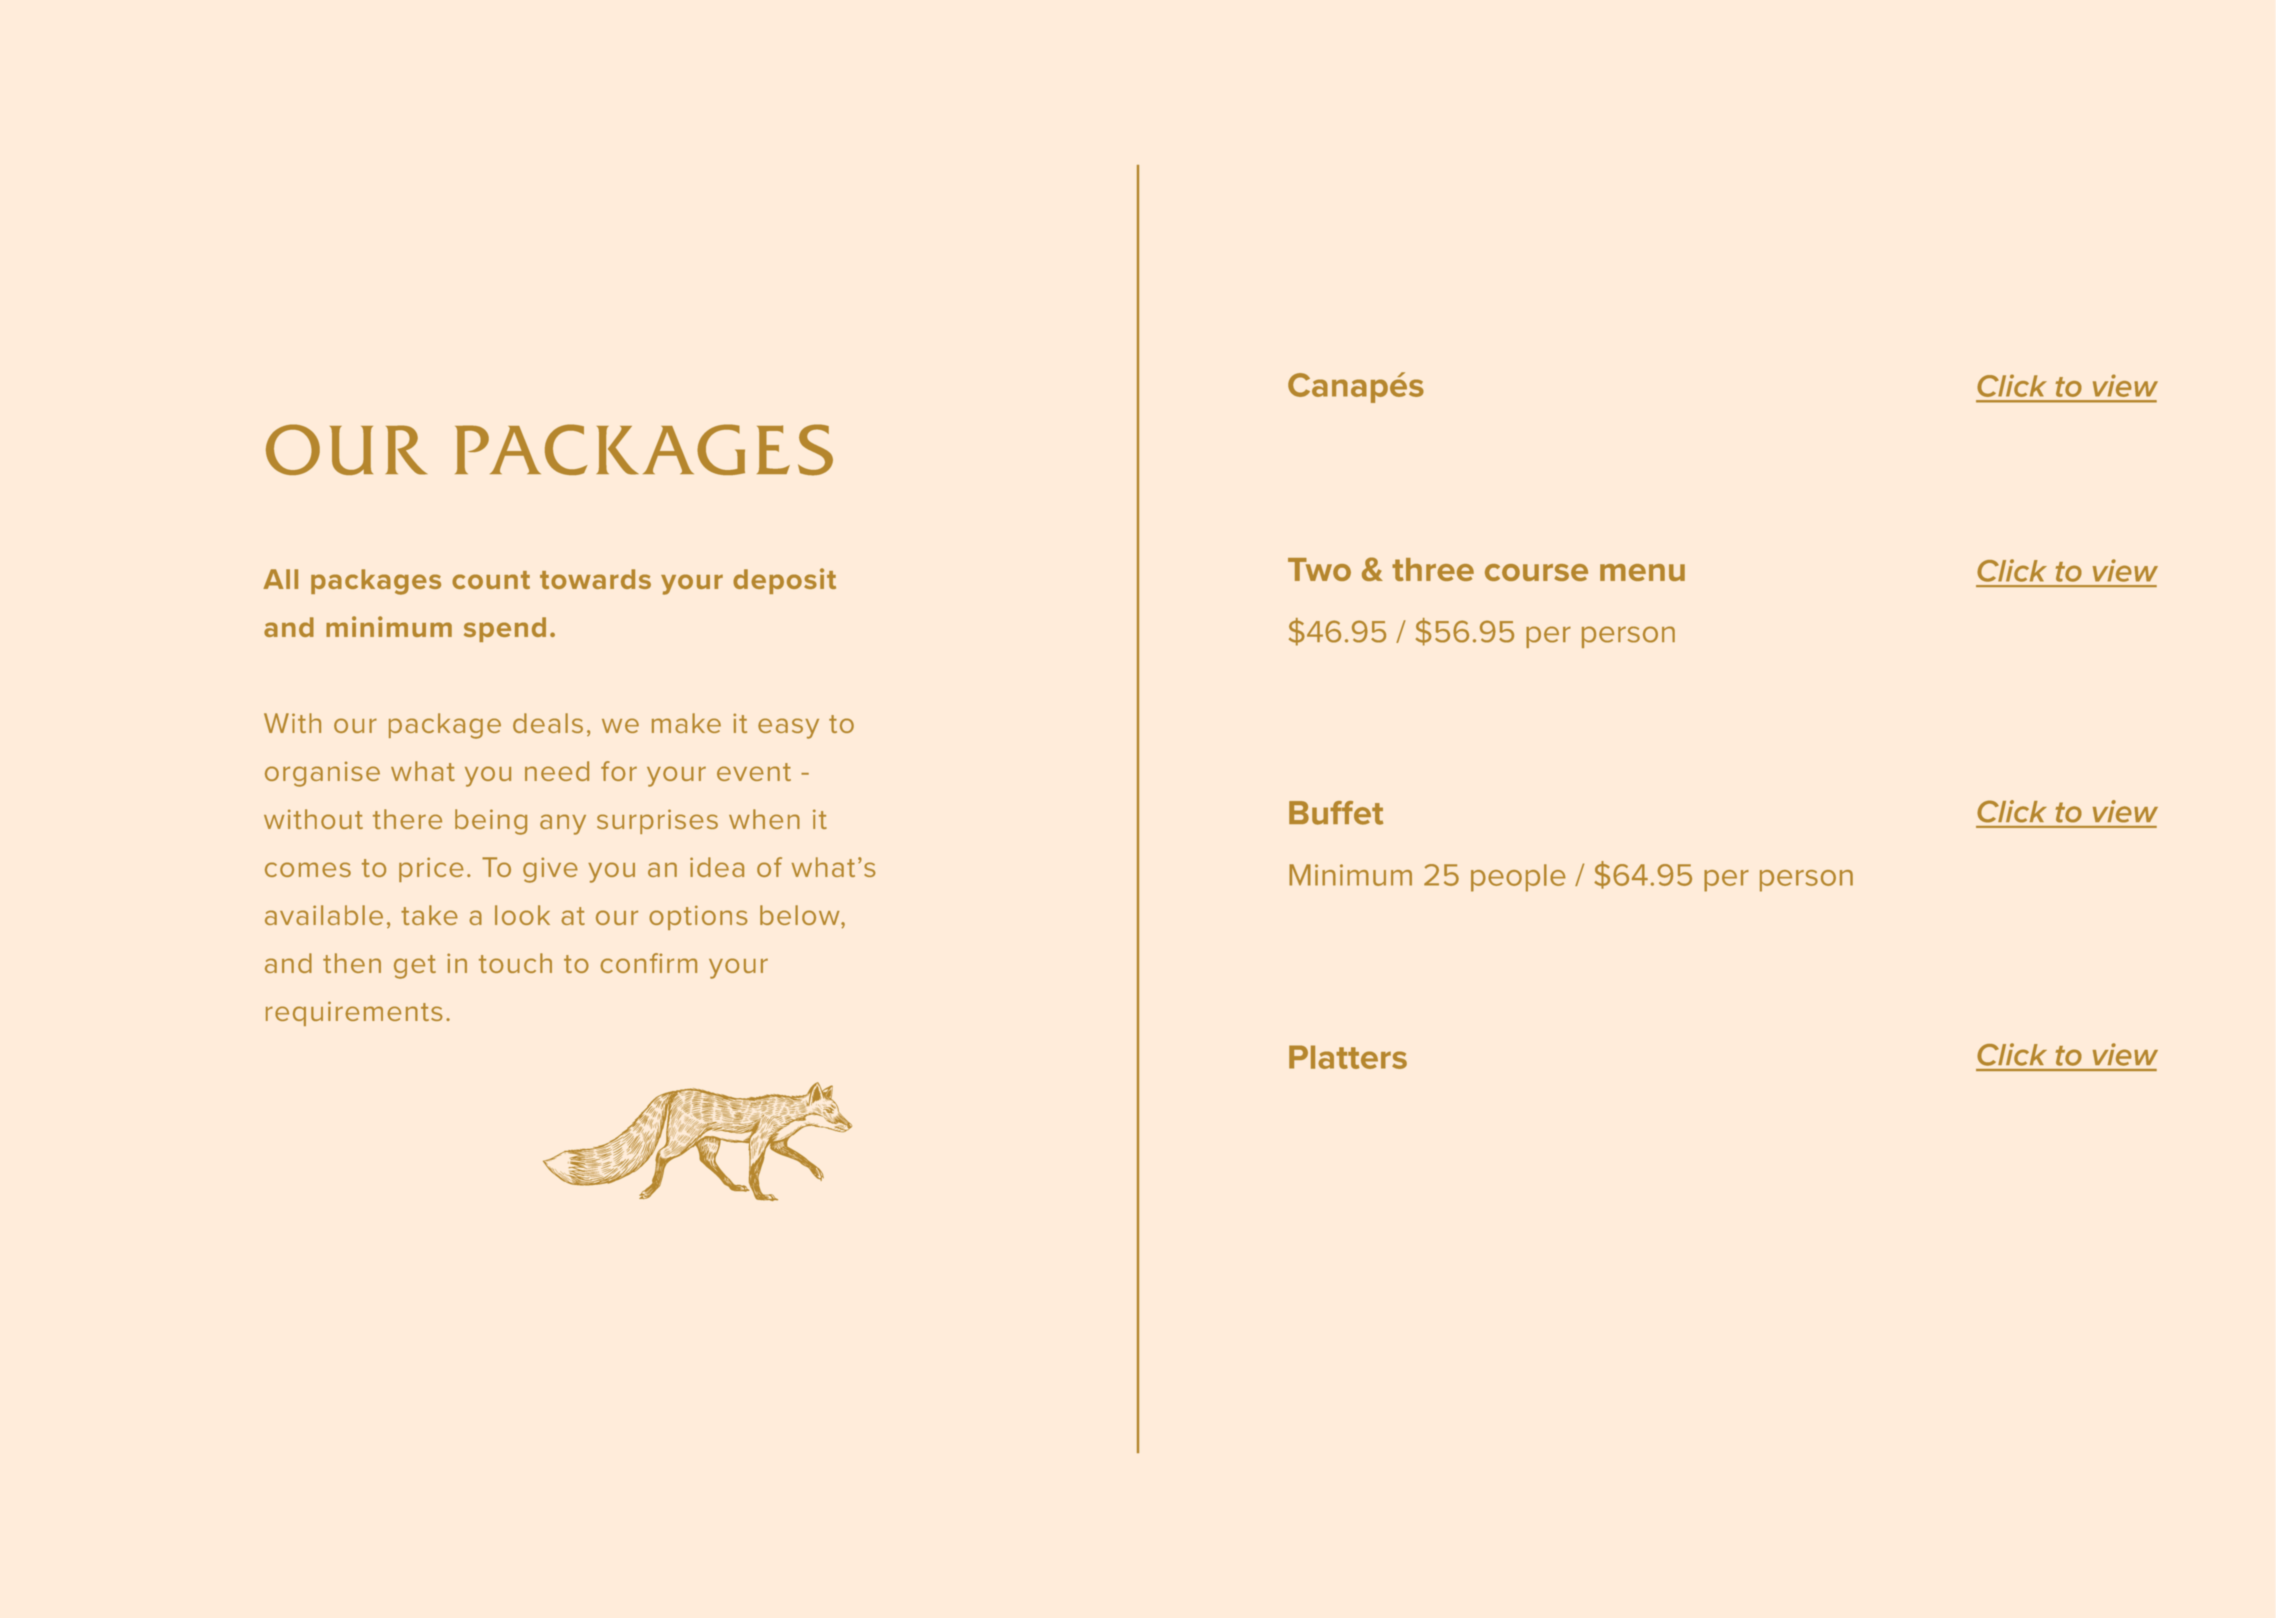 This screenshot has width=2276, height=1618. I want to click on get, so click(415, 967).
